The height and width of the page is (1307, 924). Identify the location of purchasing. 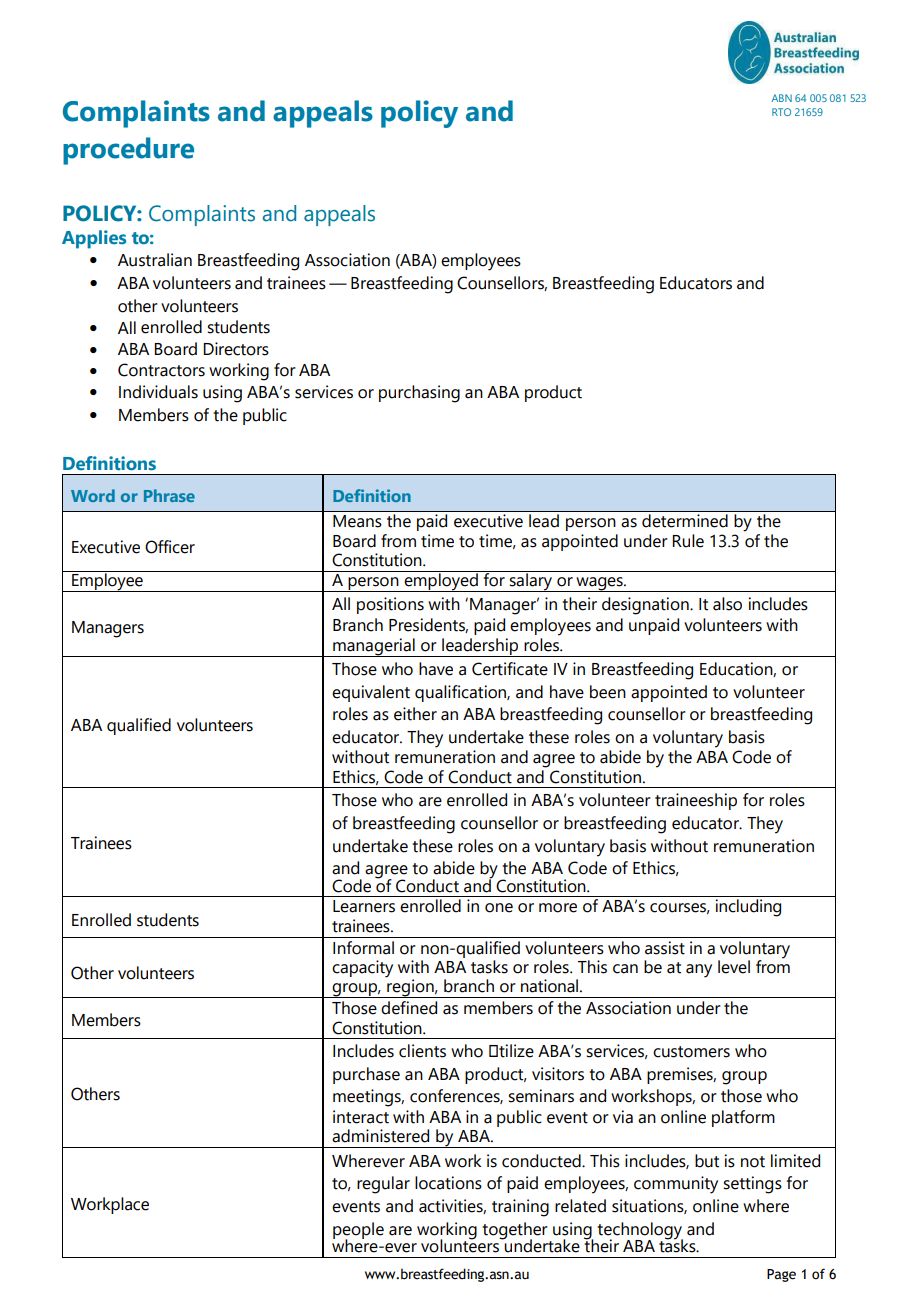
(419, 394).
